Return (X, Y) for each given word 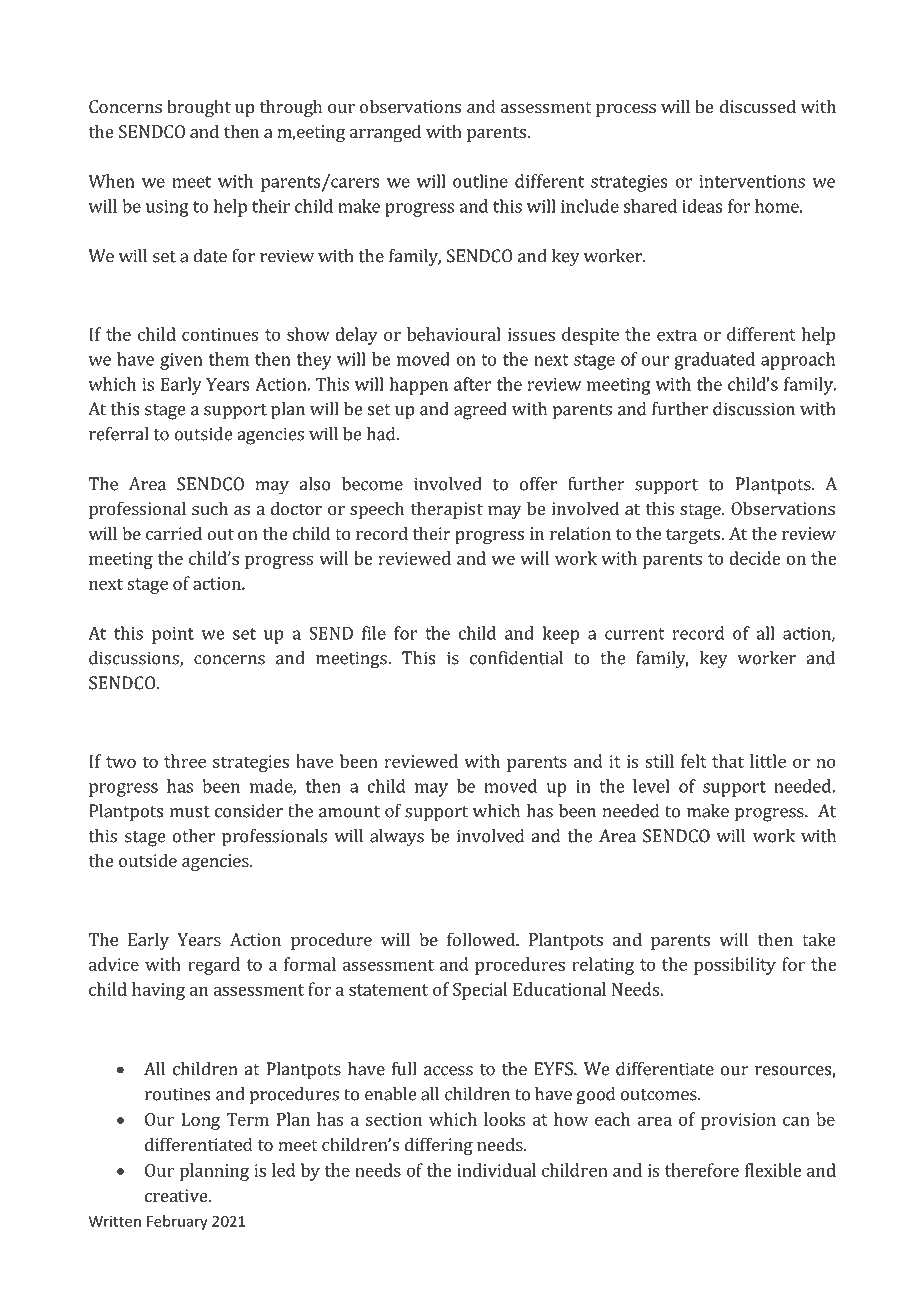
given (181, 361)
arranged (385, 133)
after (473, 384)
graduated (715, 361)
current (635, 634)
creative (177, 1195)
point (173, 635)
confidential (516, 658)
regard (214, 966)
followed (482, 939)
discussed (758, 106)
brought (199, 108)
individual (496, 1170)
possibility (735, 966)
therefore (702, 1170)
